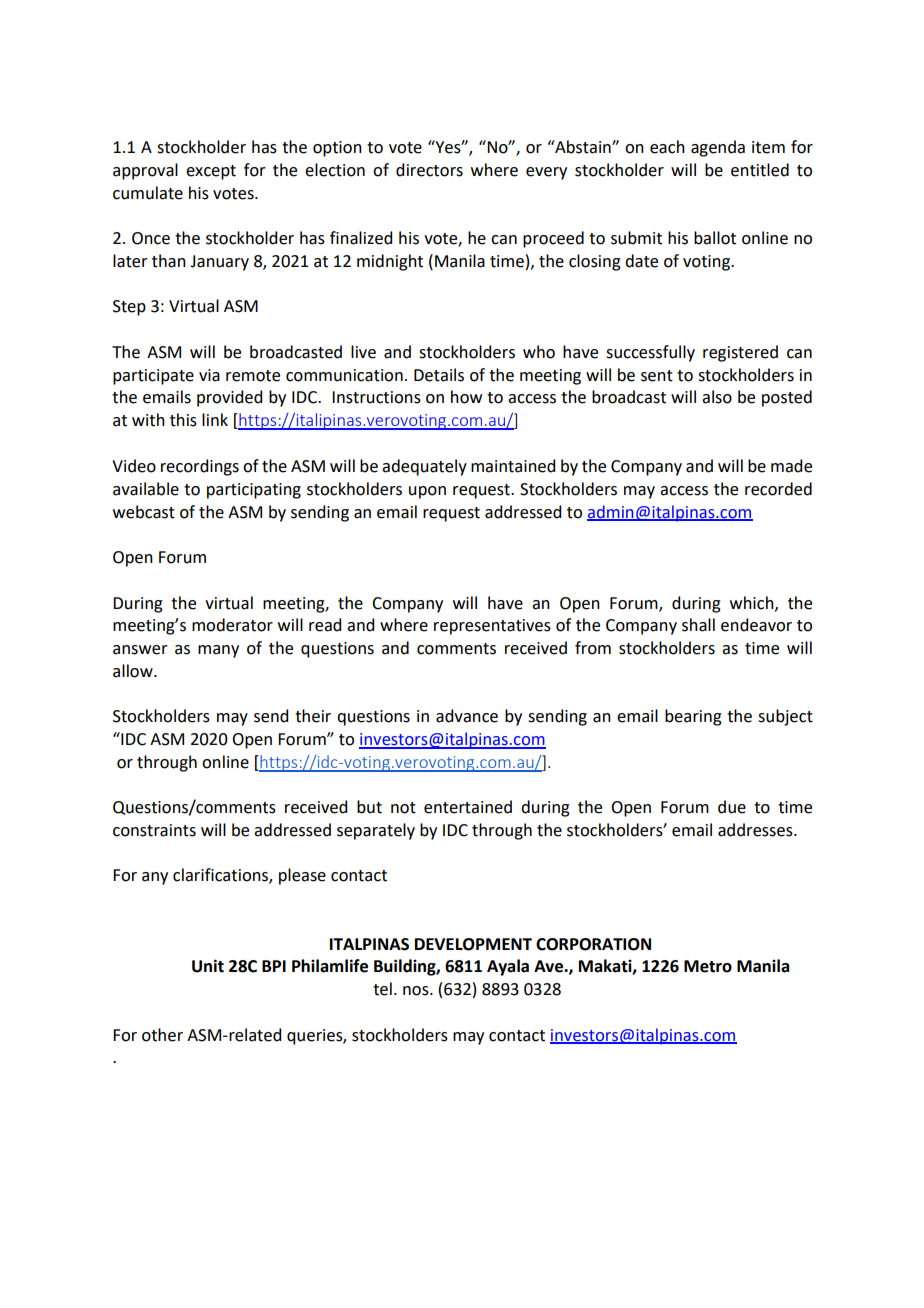 This document has width=924, height=1308. I want to click on except, so click(211, 172).
